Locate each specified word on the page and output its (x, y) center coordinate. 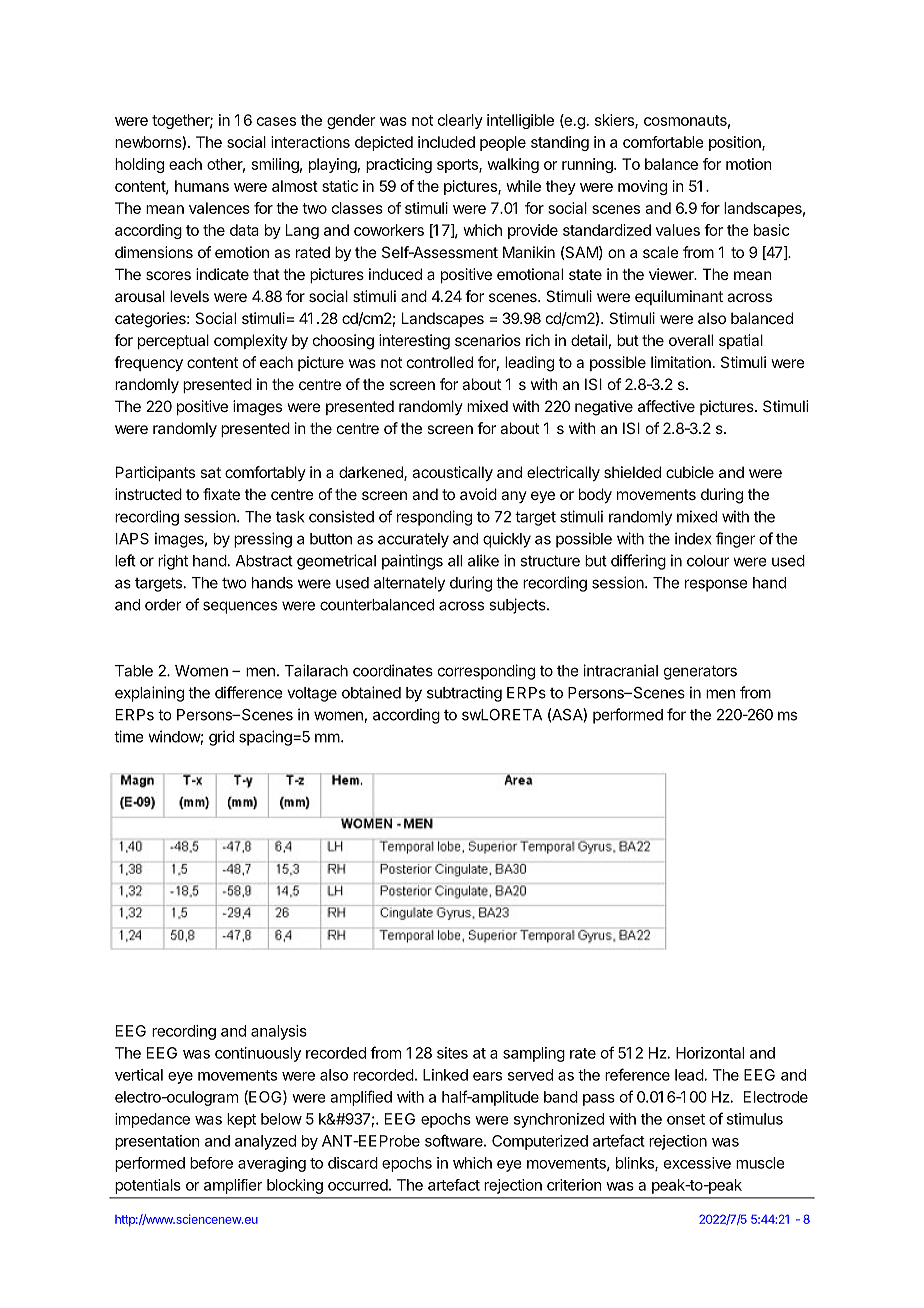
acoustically (452, 473)
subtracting (464, 694)
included (446, 142)
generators (700, 672)
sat (210, 472)
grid (221, 738)
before (211, 1163)
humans (202, 186)
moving (642, 187)
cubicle (690, 472)
